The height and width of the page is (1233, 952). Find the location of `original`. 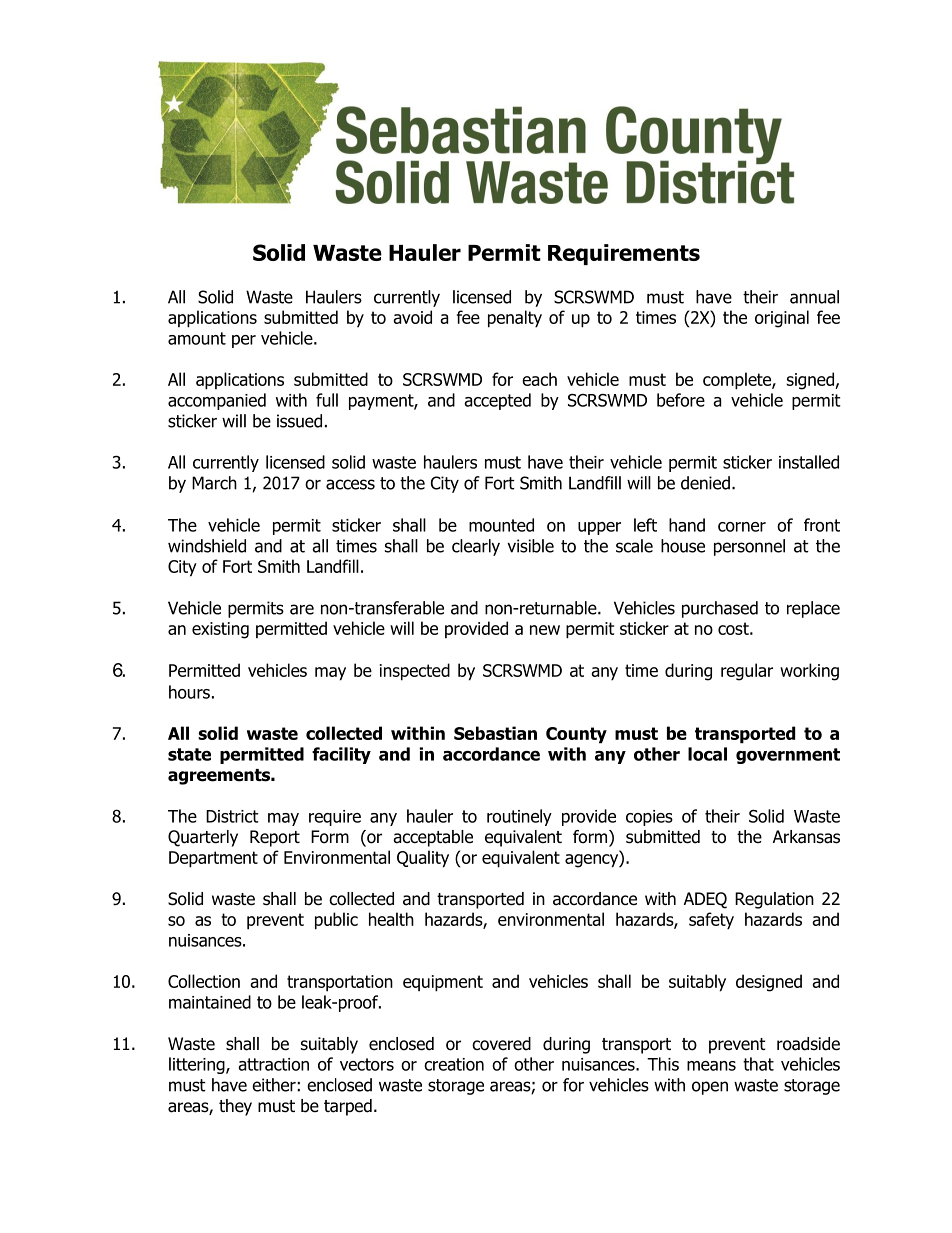

original is located at coordinates (782, 319).
